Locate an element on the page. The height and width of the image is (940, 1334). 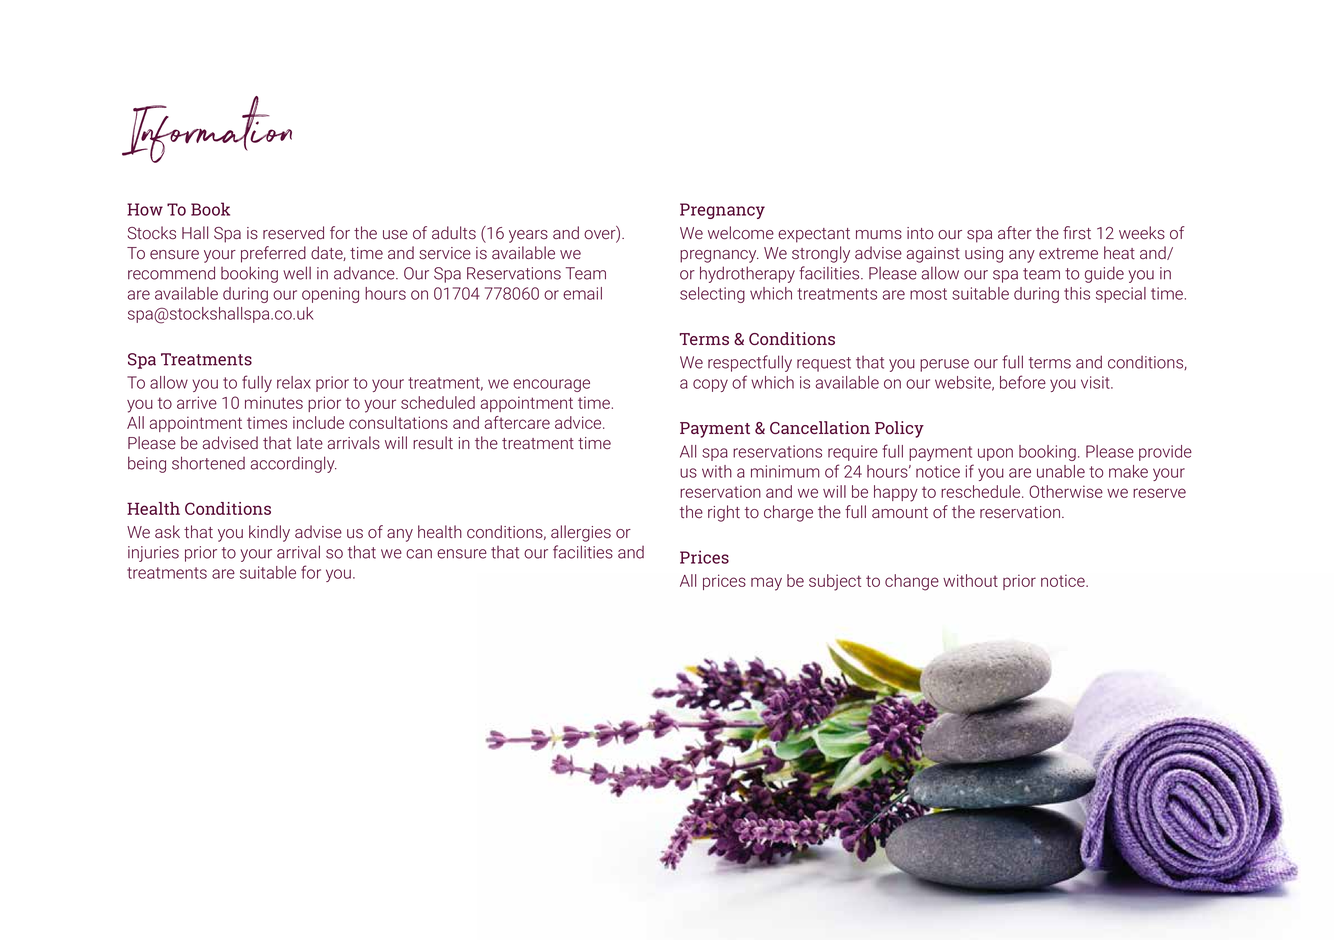
selecting is located at coordinates (712, 295).
